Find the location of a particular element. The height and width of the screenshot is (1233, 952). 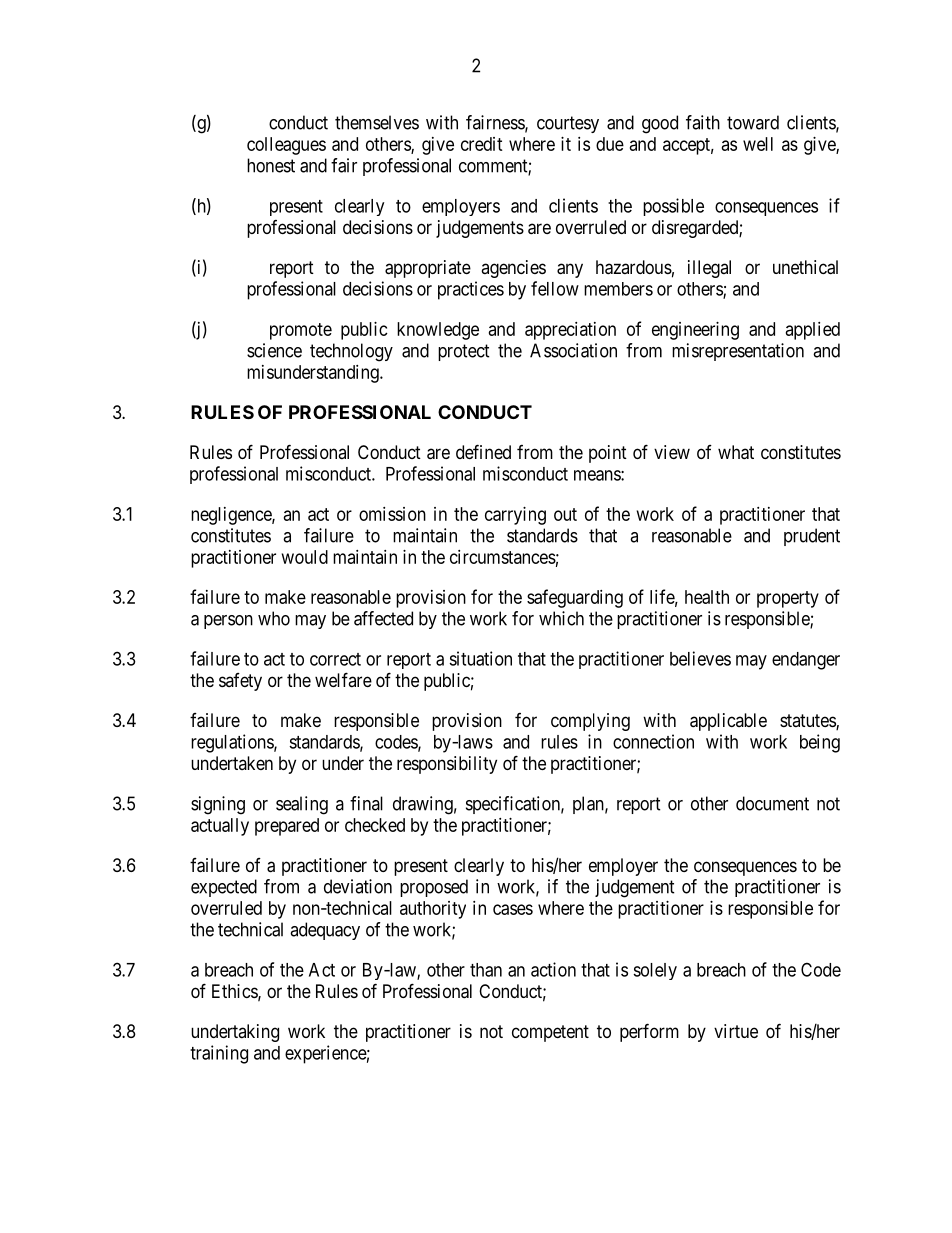

engineering is located at coordinates (695, 331).
